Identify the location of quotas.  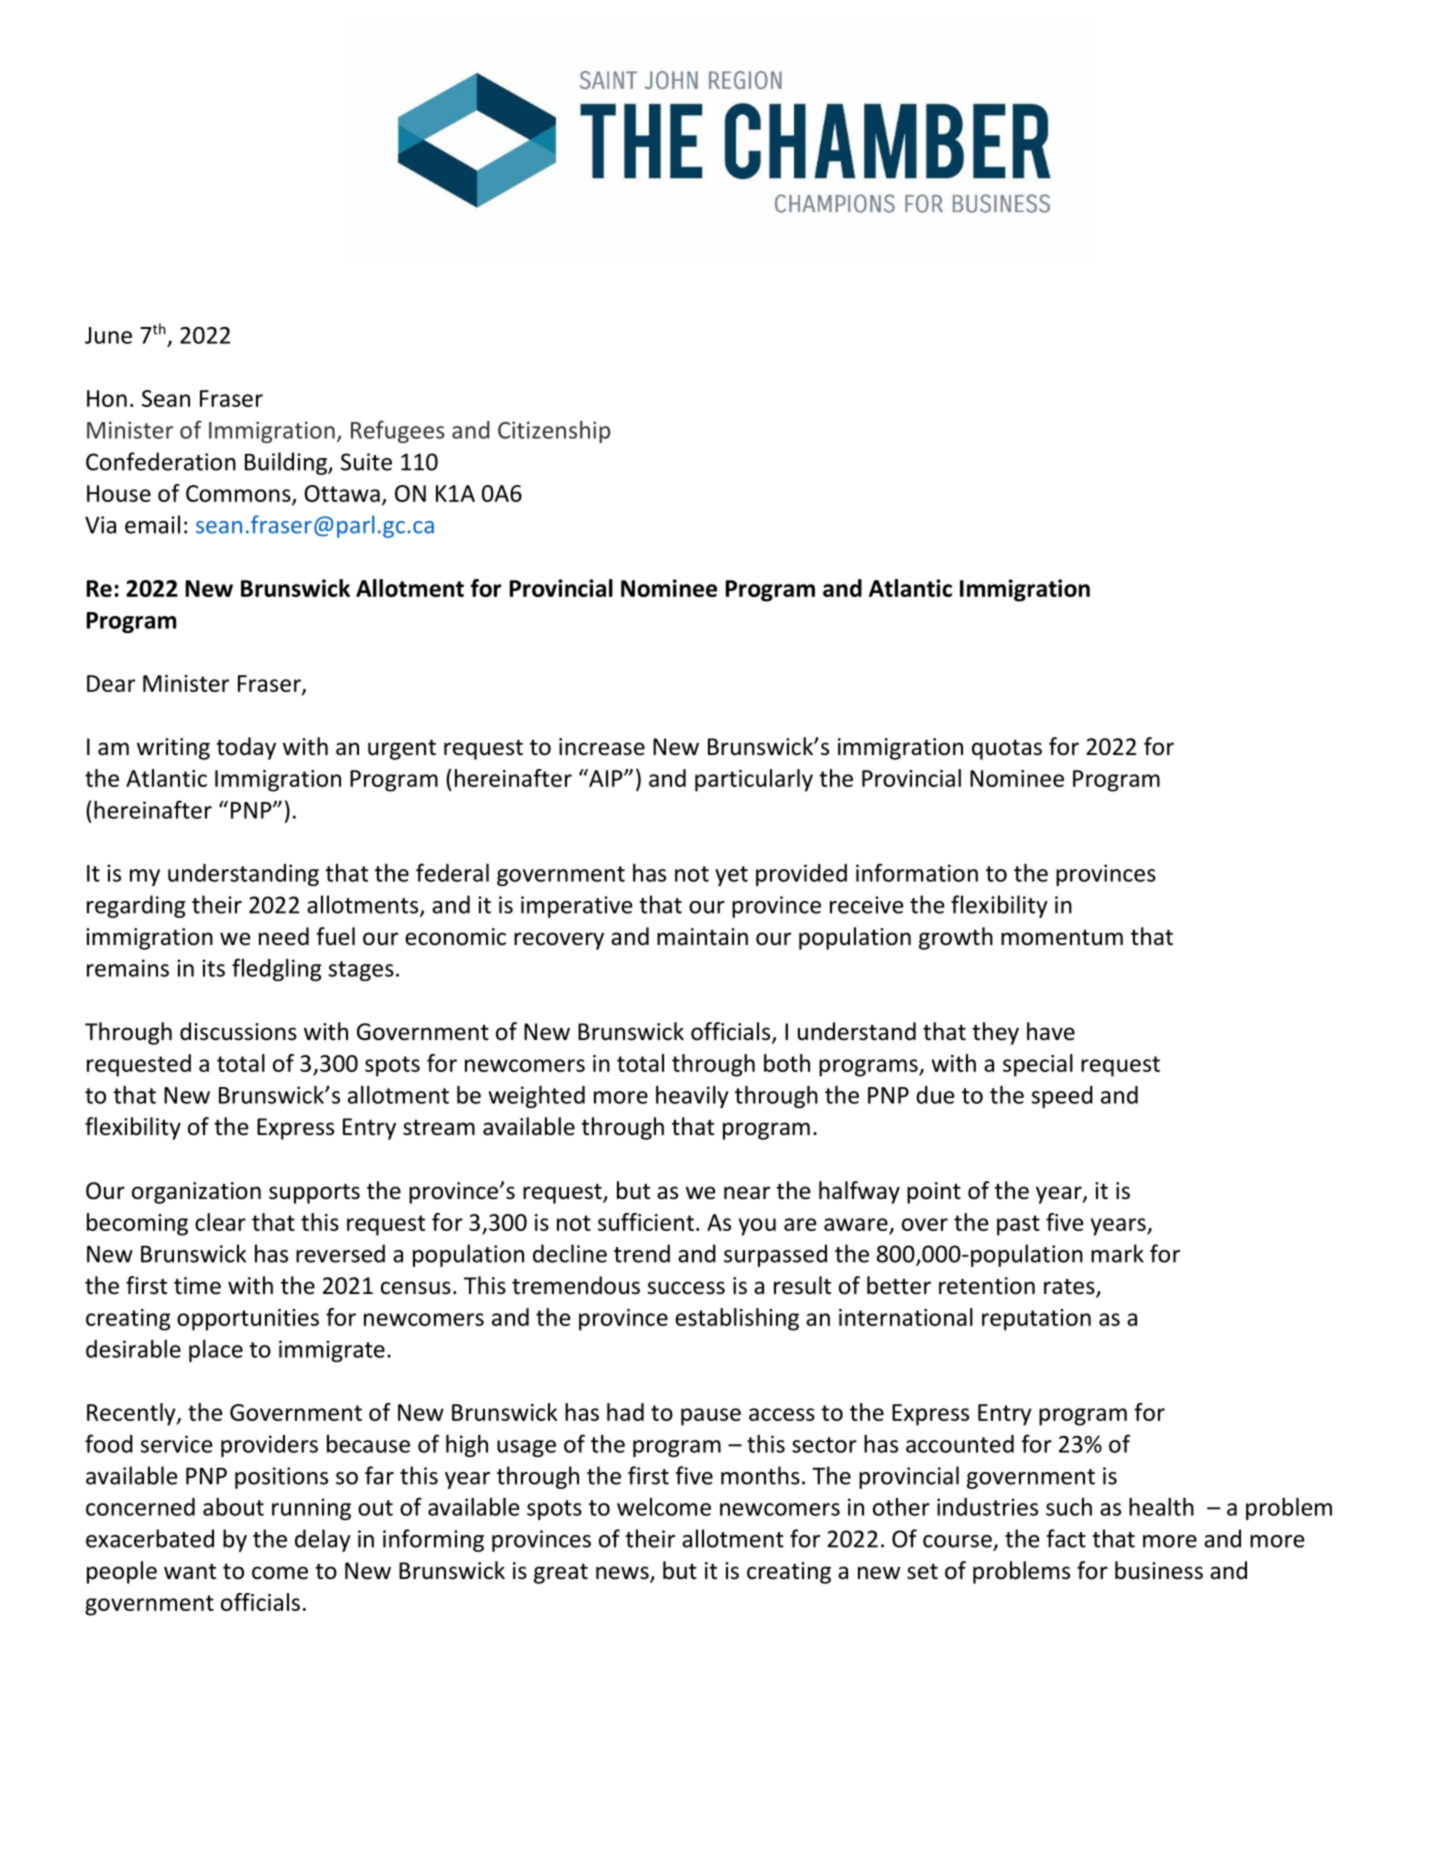
(1007, 750).
